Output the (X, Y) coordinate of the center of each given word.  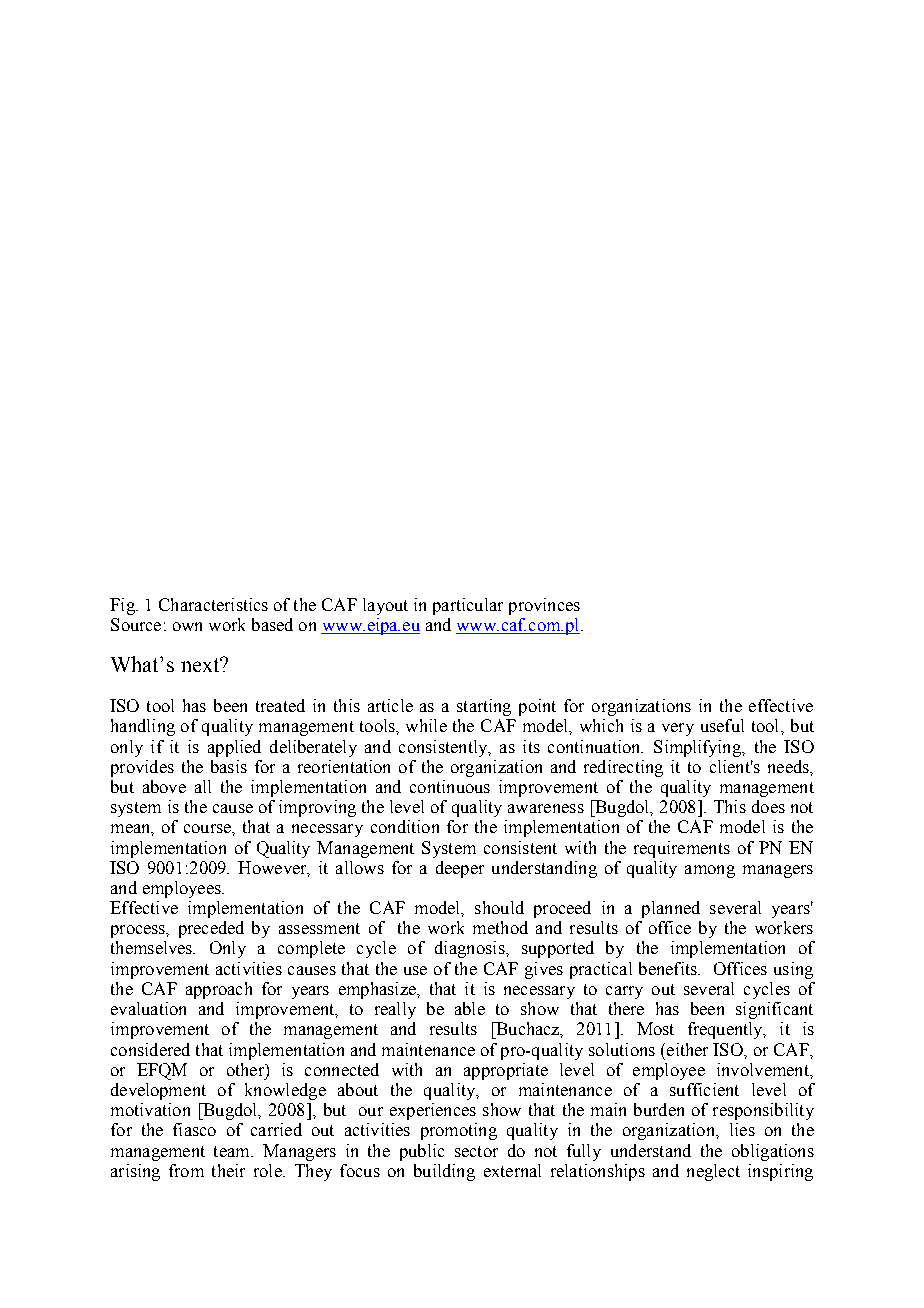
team (233, 1151)
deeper (460, 869)
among (710, 871)
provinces (544, 606)
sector (476, 1151)
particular (468, 606)
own (187, 626)
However (273, 868)
